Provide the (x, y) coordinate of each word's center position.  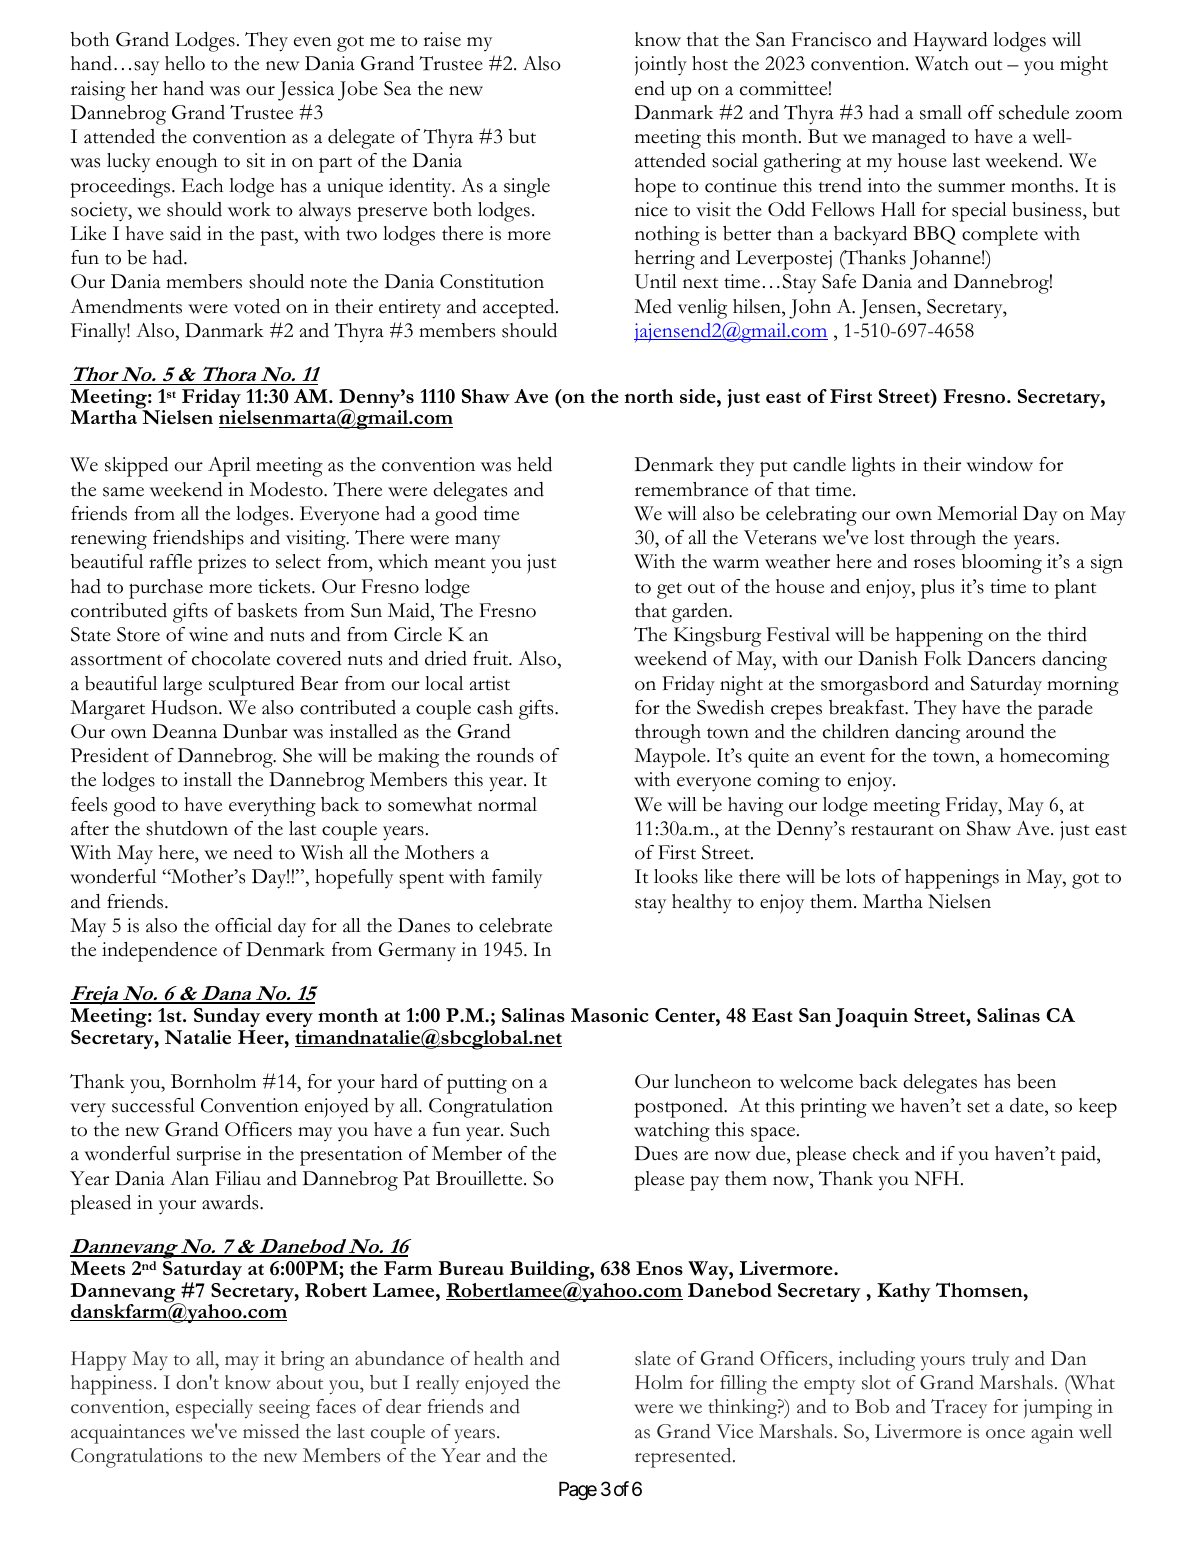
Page (578, 1491)
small (941, 112)
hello (185, 63)
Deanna (184, 731)
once (1005, 1434)
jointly (661, 66)
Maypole (671, 758)
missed (271, 1431)
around (995, 731)
